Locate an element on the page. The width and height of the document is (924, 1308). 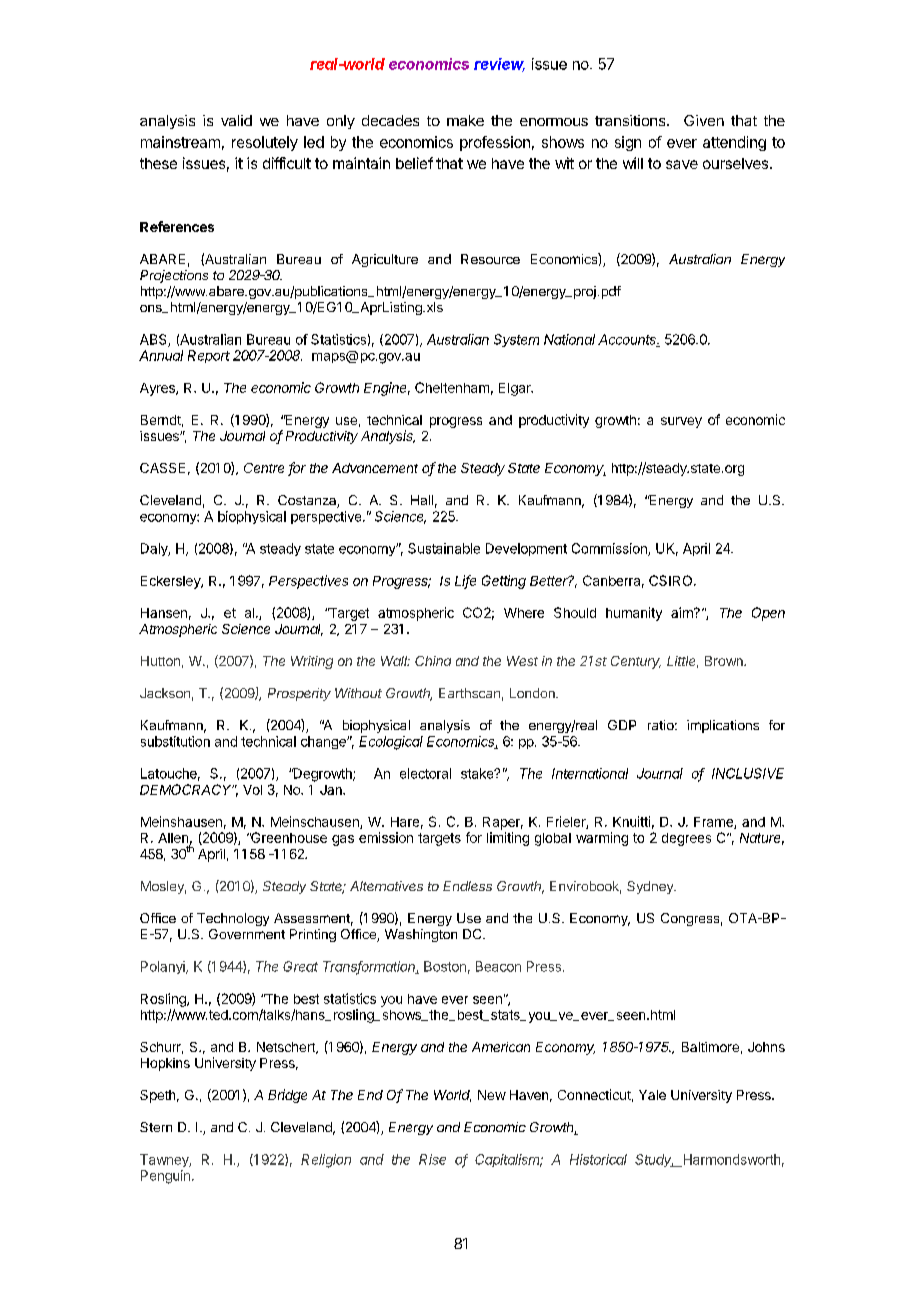
Given is located at coordinates (704, 120).
